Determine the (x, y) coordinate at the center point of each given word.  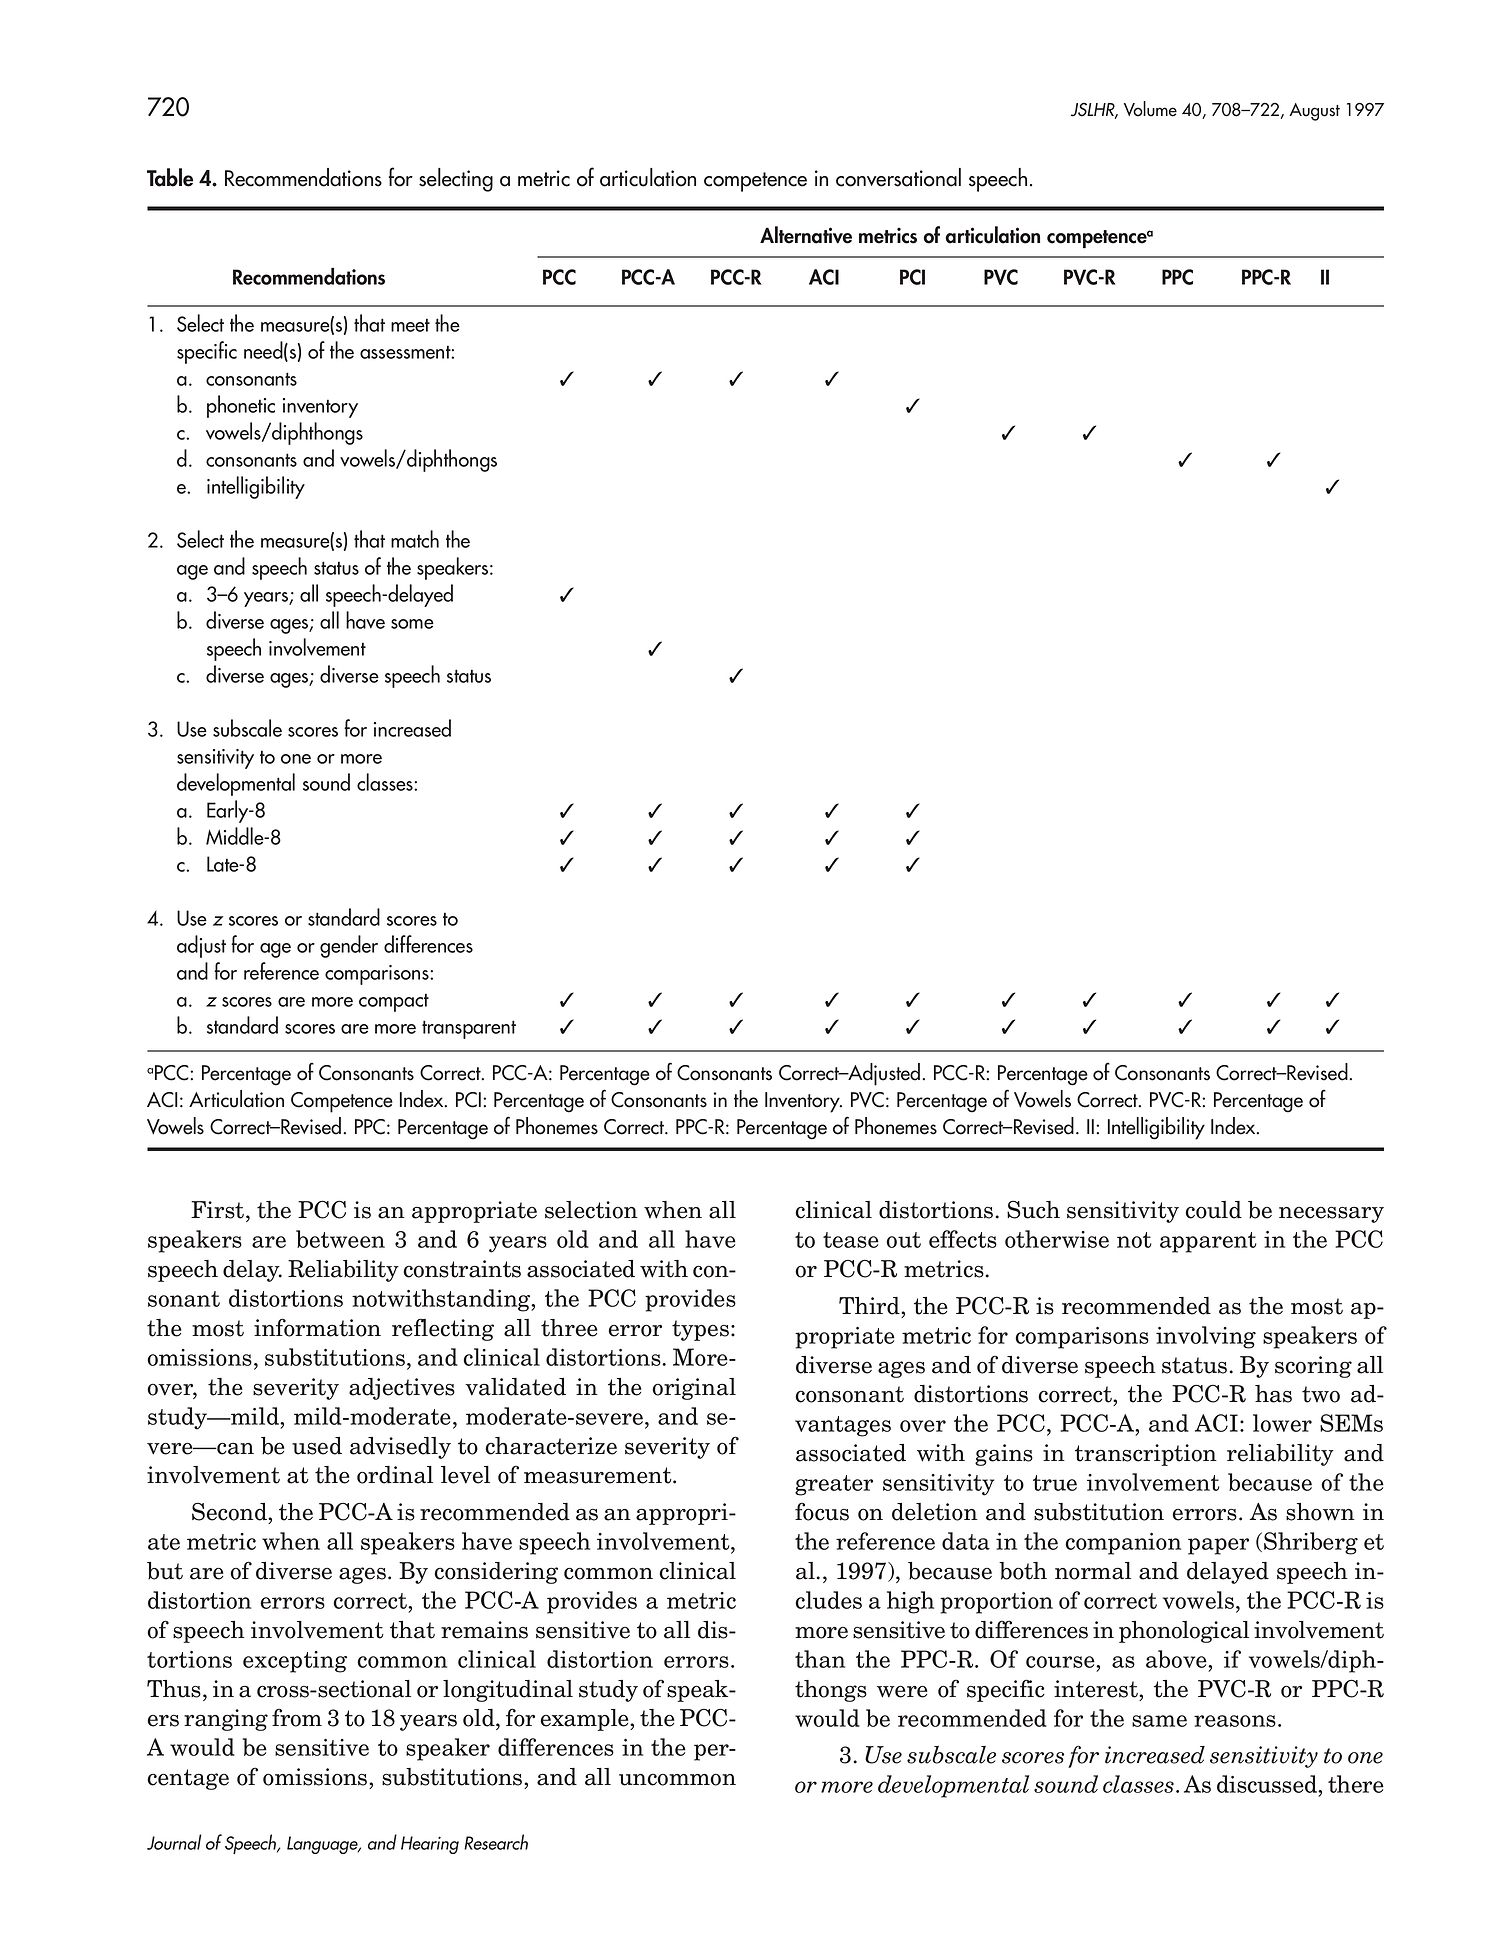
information (317, 1327)
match (415, 539)
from (297, 1717)
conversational (898, 177)
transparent (469, 1029)
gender (349, 946)
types (700, 1330)
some (412, 624)
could (1213, 1210)
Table (170, 177)
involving (1206, 1337)
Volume (1150, 109)
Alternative (806, 235)
